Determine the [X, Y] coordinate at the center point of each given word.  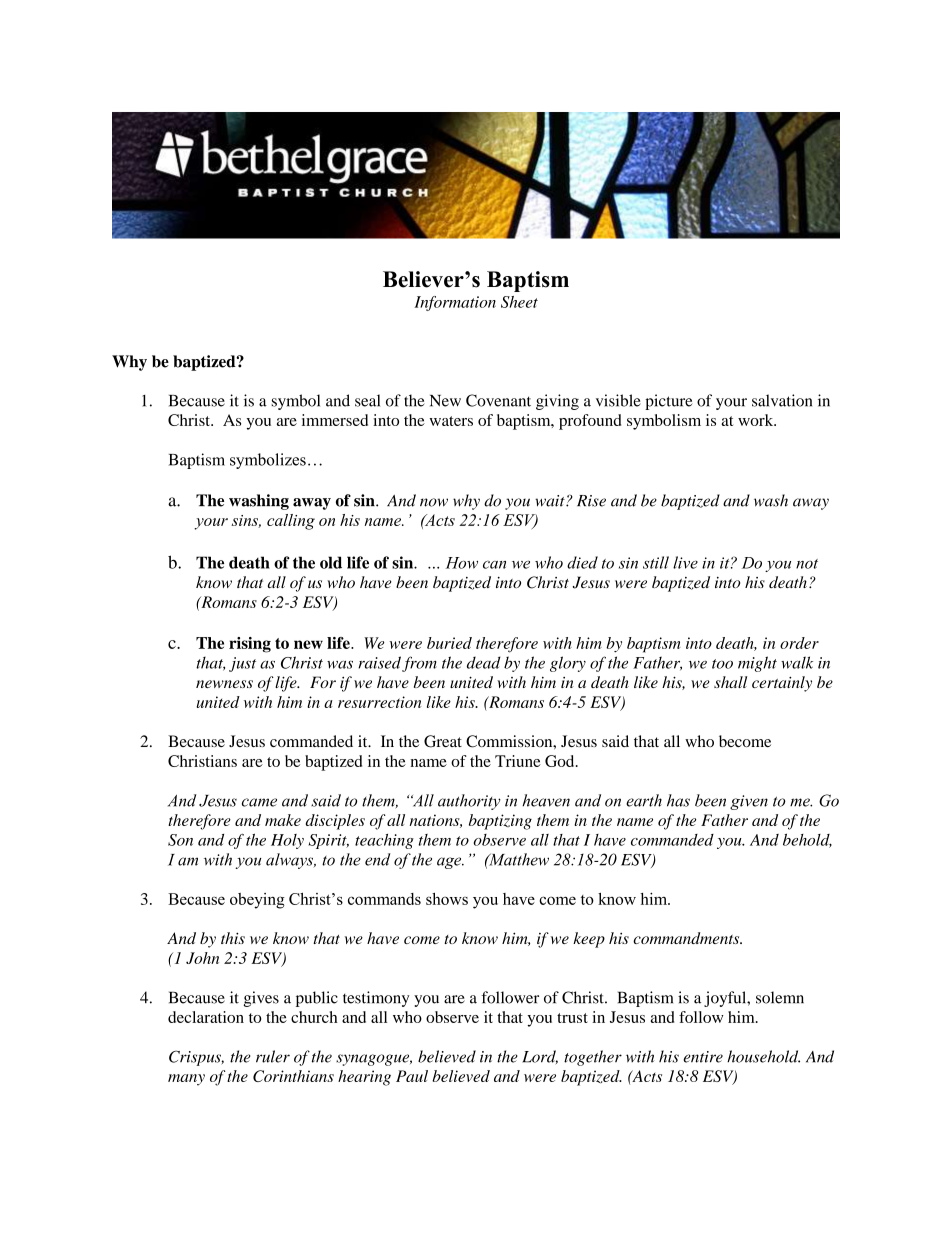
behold [807, 840]
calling [291, 522]
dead [484, 662]
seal [367, 400]
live [685, 562]
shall [730, 682]
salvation [782, 400]
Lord [540, 1057]
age [450, 863]
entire [703, 1057]
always [291, 861]
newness [224, 684]
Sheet [519, 302]
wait [551, 501]
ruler [273, 1056]
